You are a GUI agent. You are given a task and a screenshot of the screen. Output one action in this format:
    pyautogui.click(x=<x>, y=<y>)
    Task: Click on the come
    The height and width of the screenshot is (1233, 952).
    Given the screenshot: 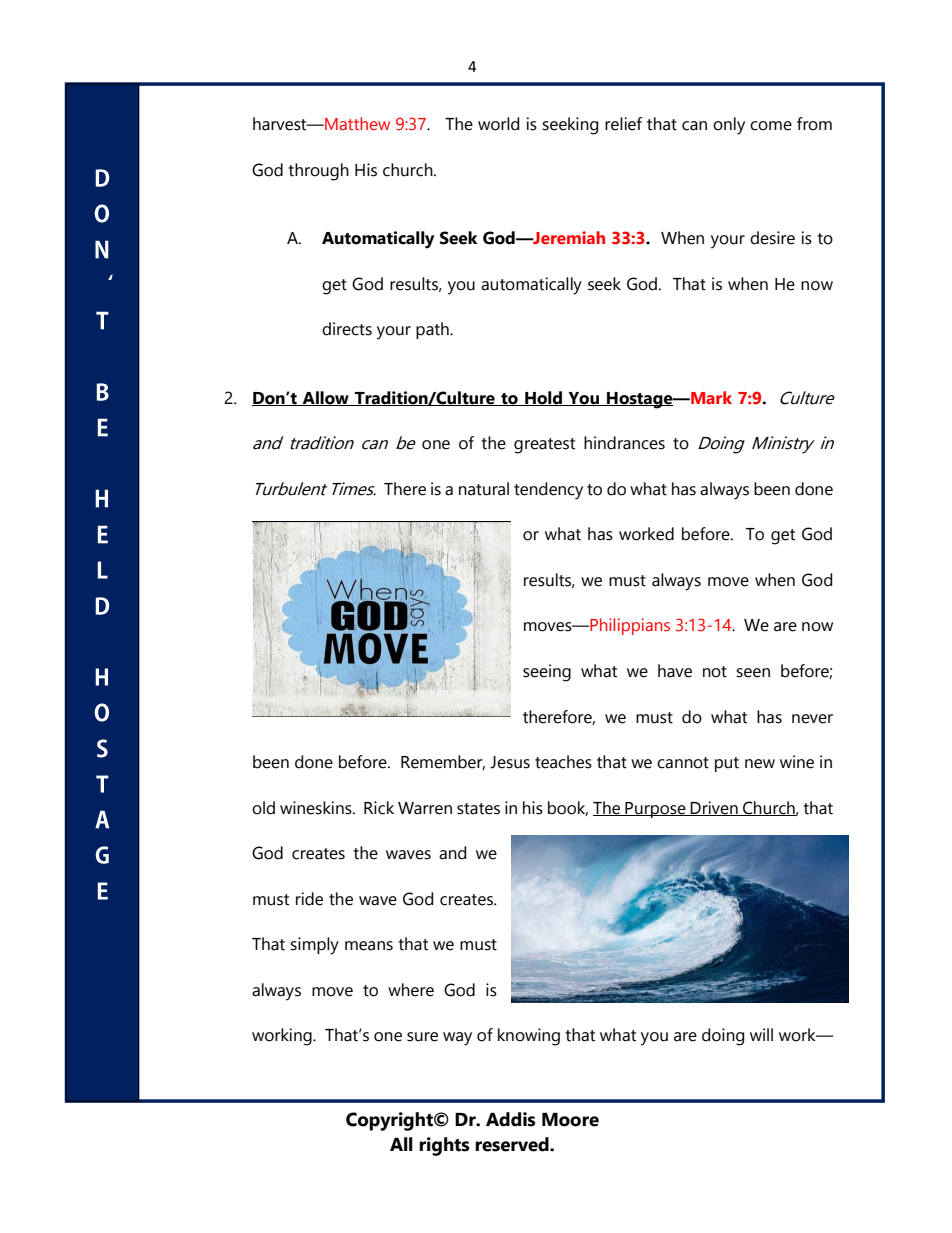 What is the action you would take?
    pyautogui.click(x=771, y=126)
